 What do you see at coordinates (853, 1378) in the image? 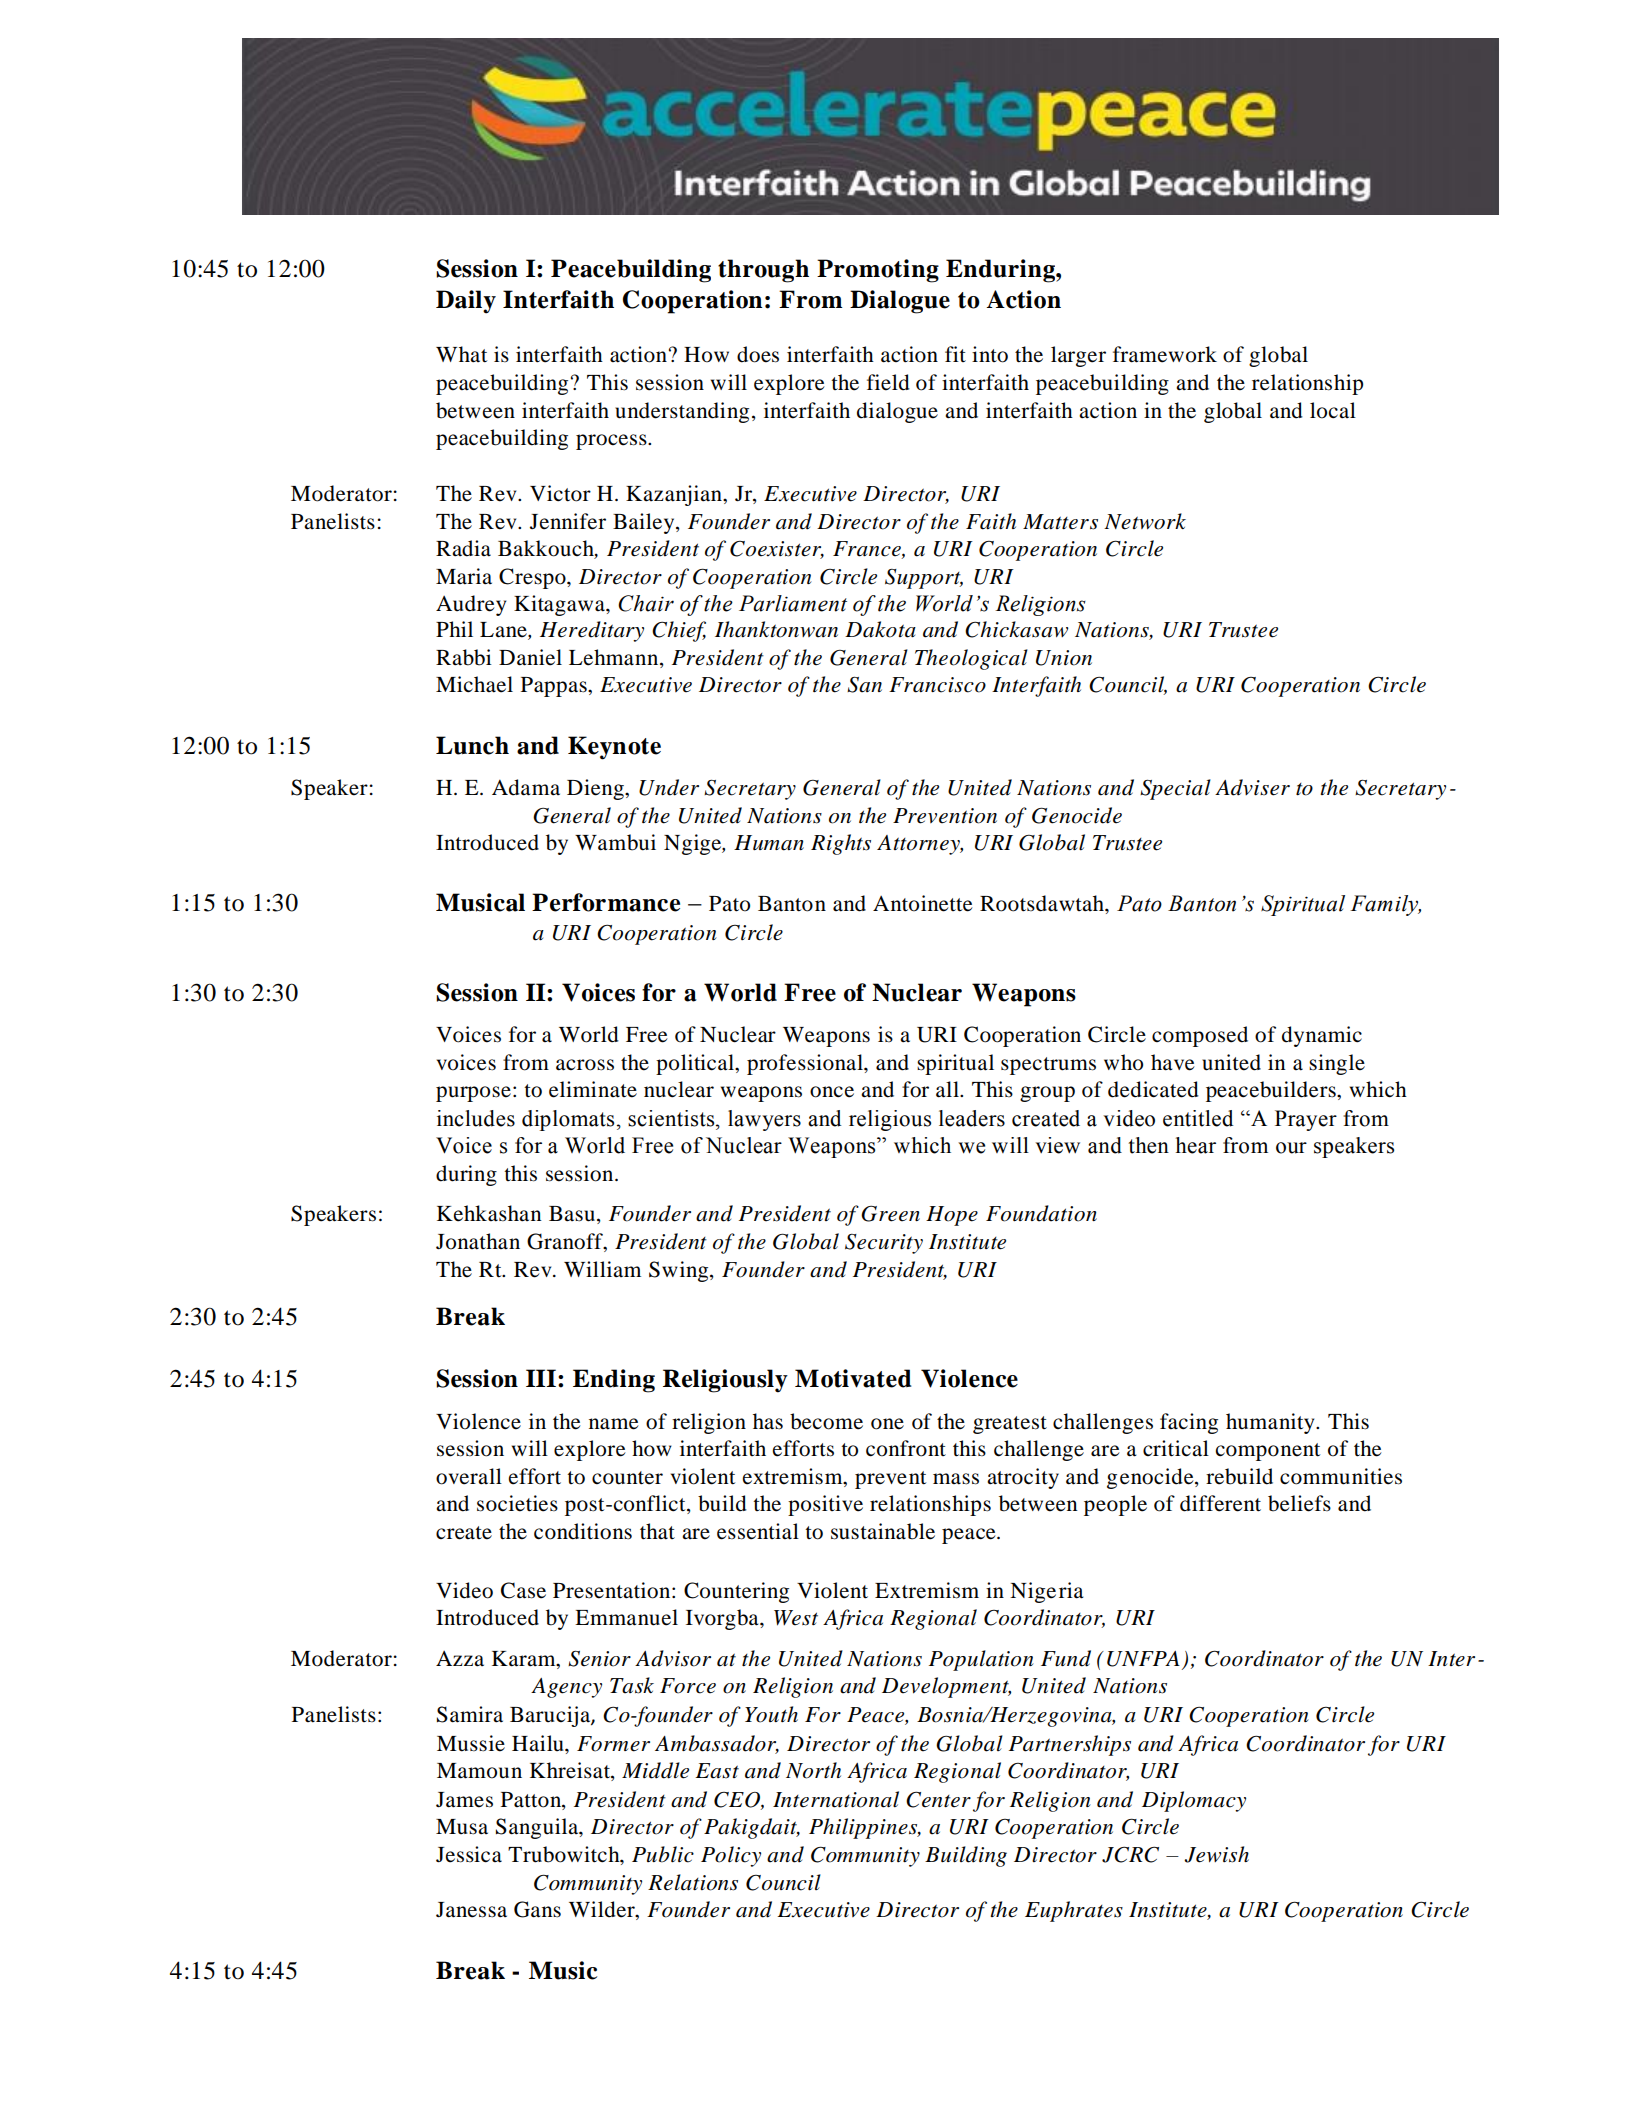
I see `Motivated` at bounding box center [853, 1378].
